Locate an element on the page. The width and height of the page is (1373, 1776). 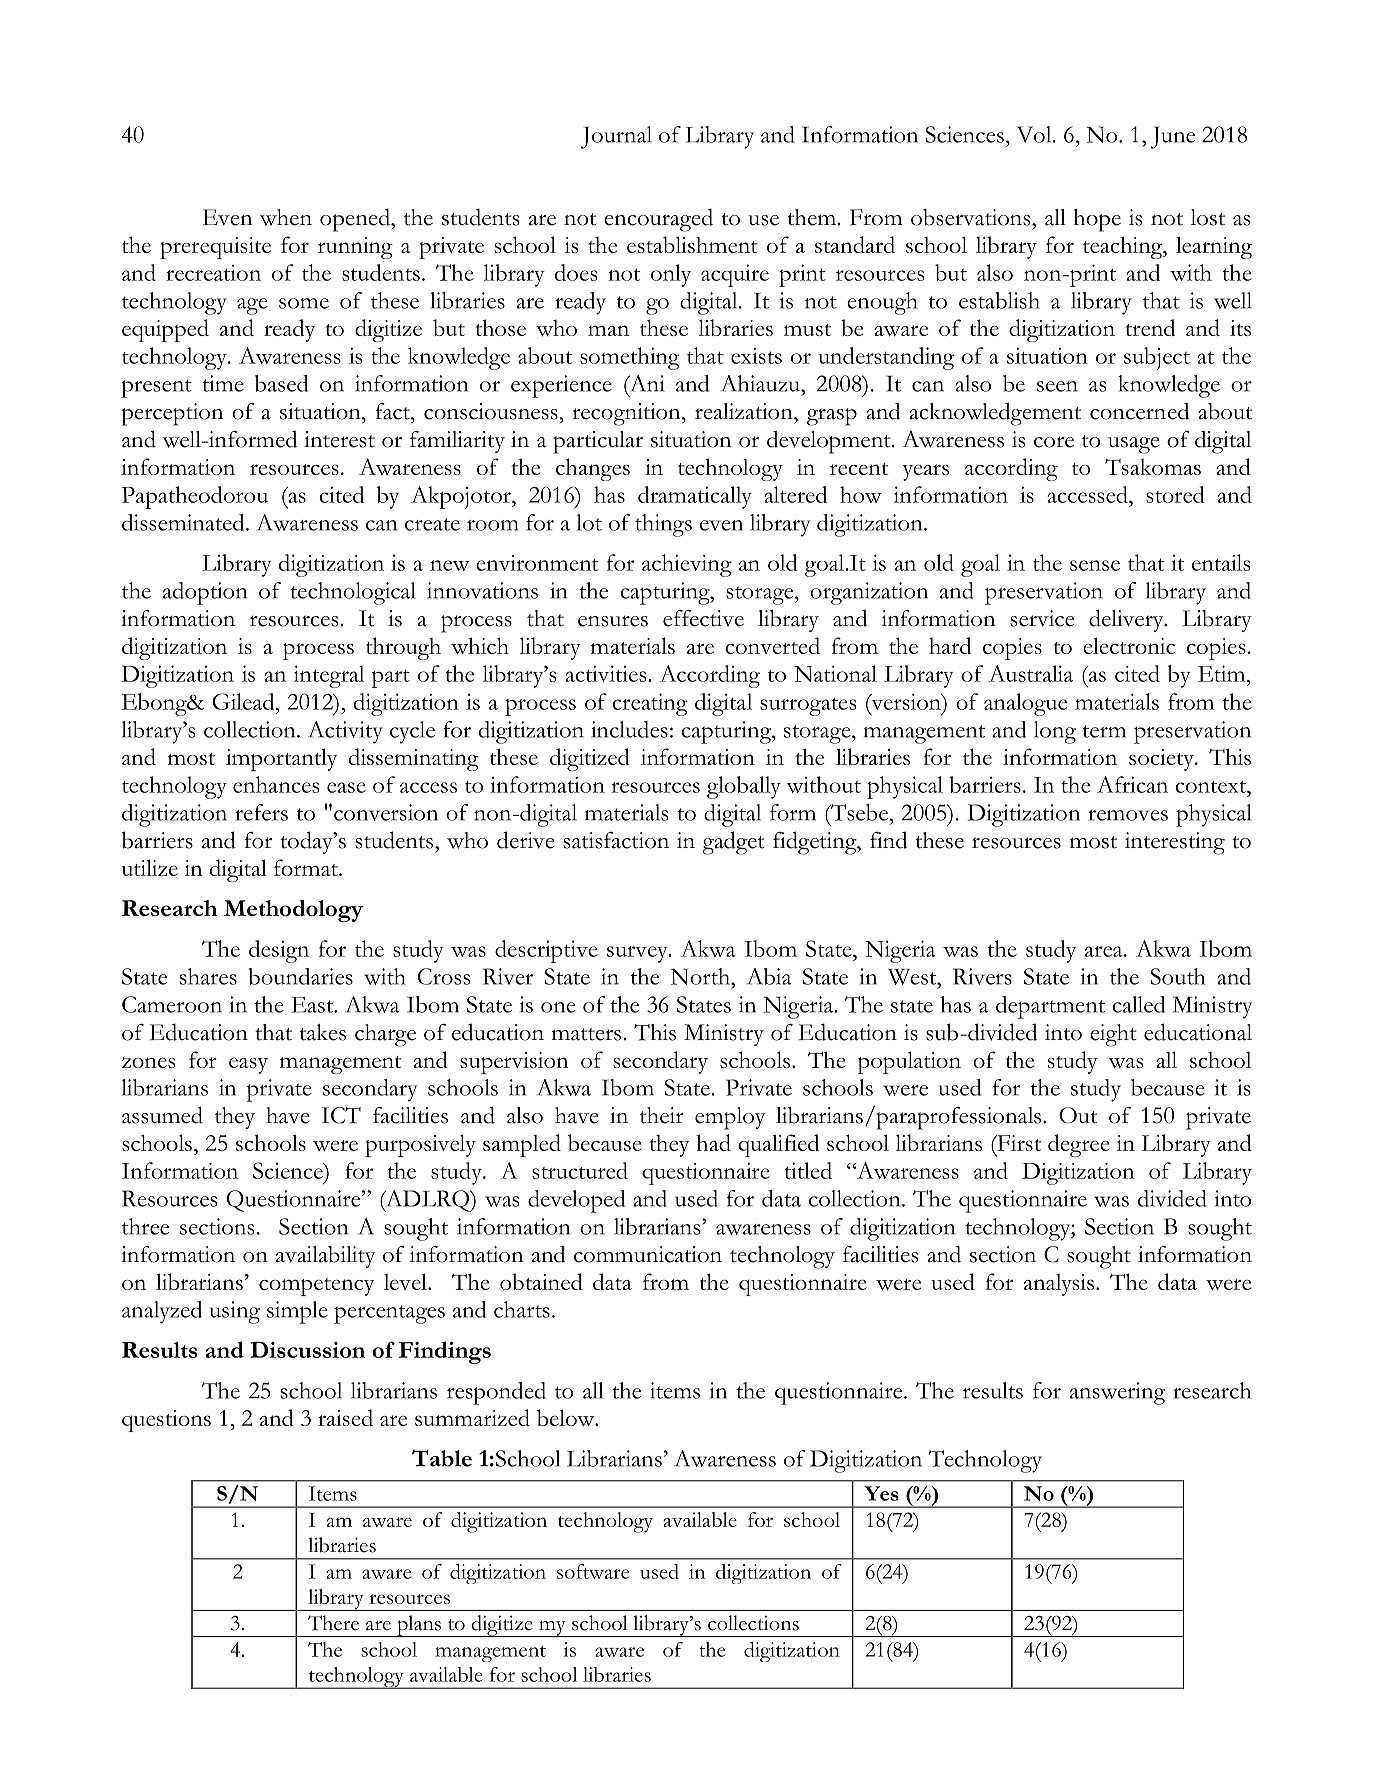
degree is located at coordinates (1079, 1145).
